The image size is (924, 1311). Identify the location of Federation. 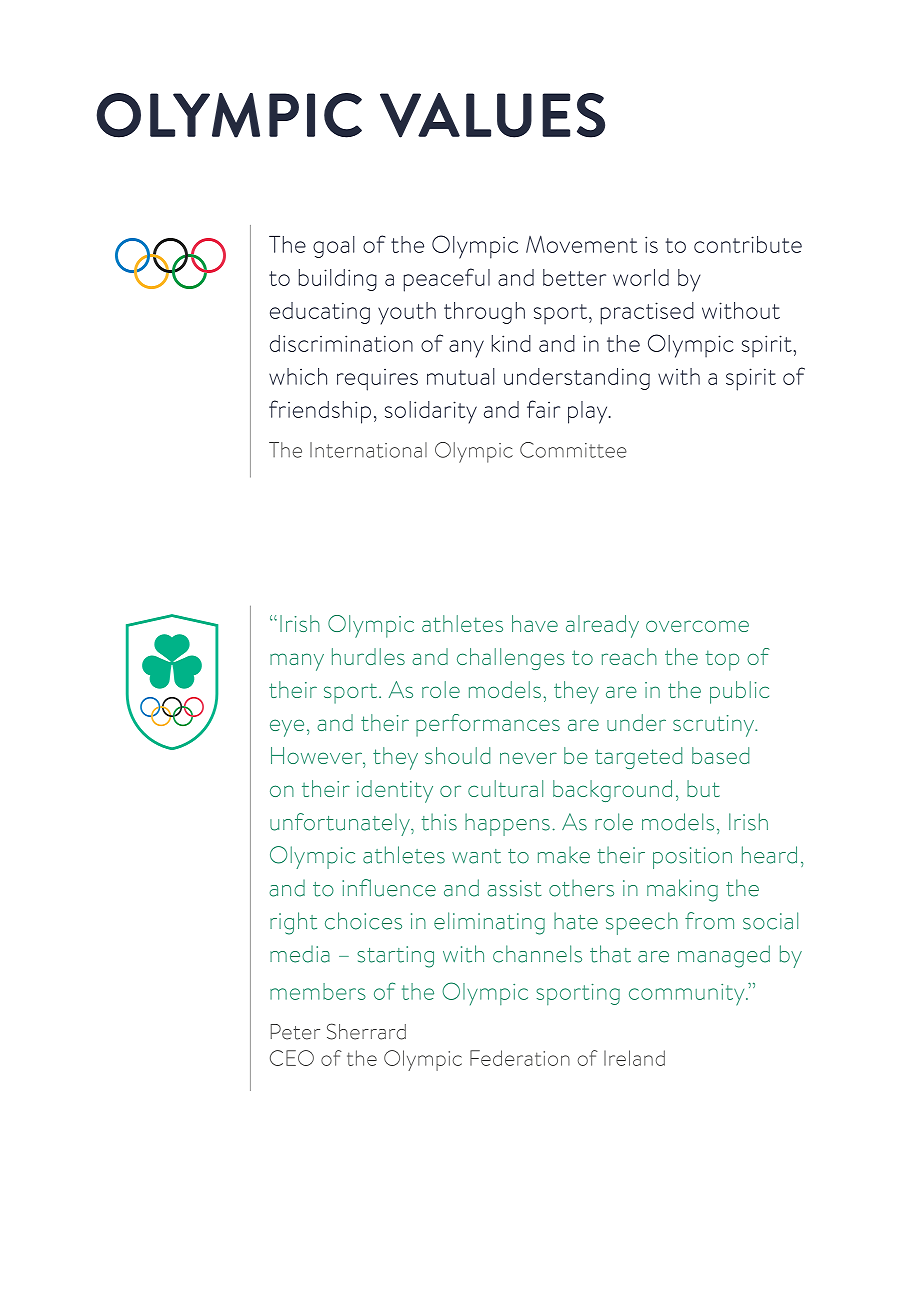
(520, 1058).
